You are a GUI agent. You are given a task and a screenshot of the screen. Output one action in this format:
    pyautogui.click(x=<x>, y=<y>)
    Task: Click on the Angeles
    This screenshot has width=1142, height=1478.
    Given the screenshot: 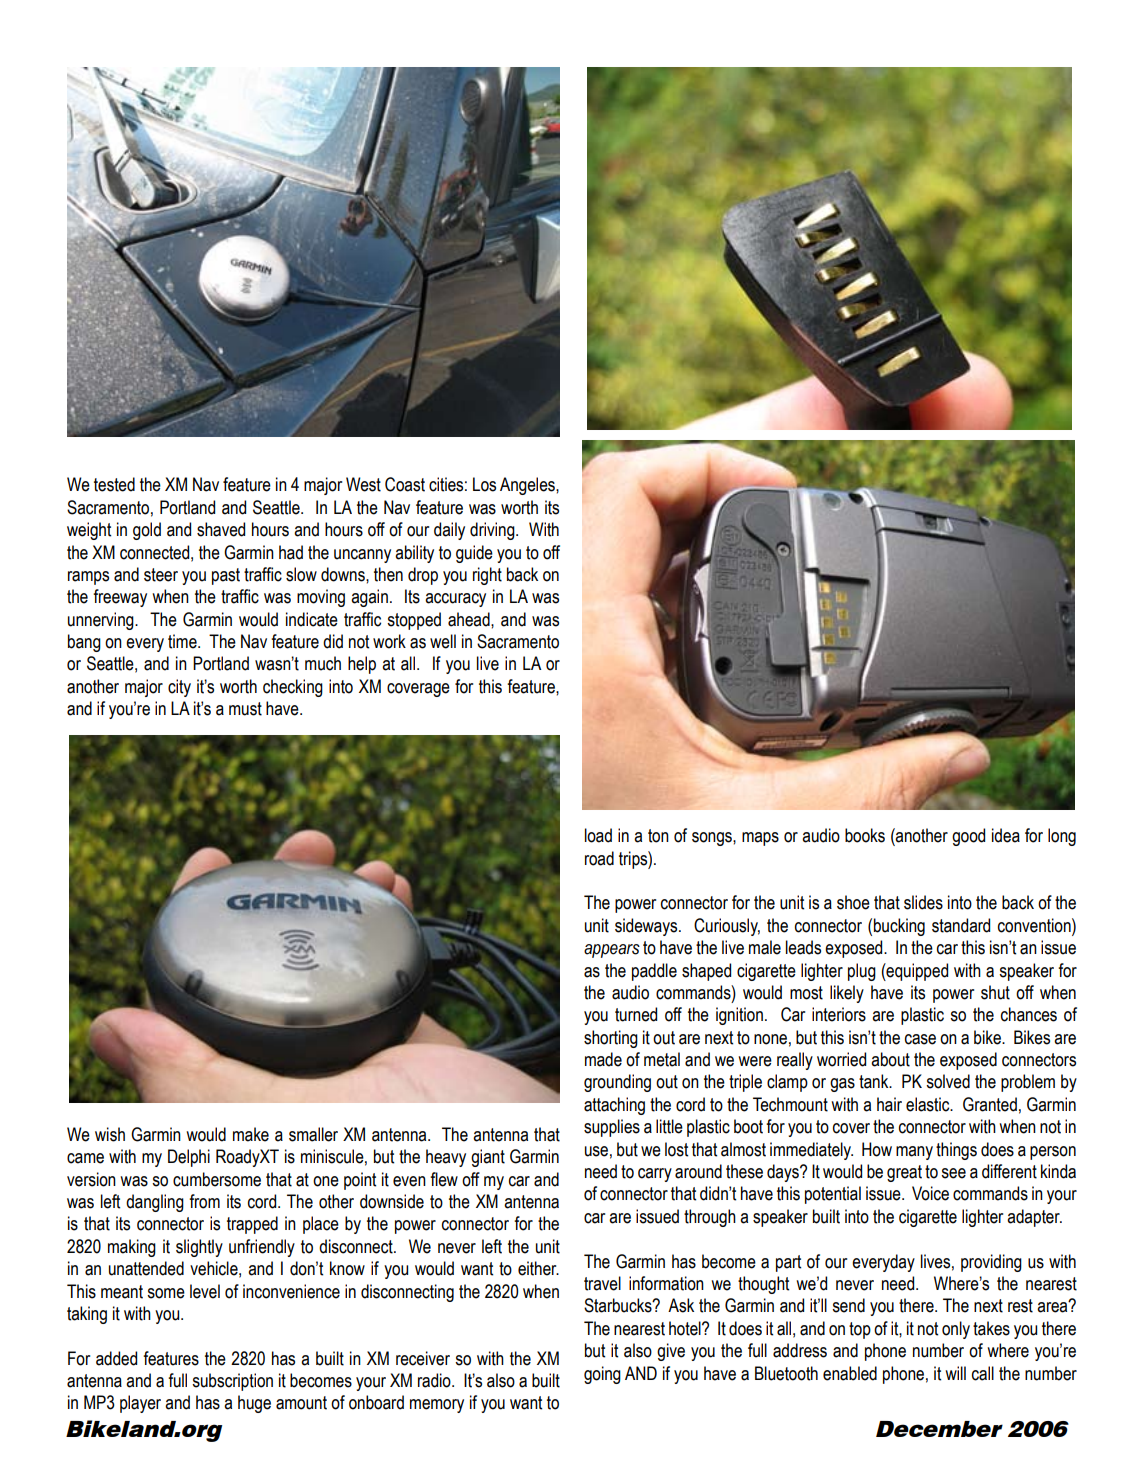 What is the action you would take?
    pyautogui.click(x=528, y=486)
